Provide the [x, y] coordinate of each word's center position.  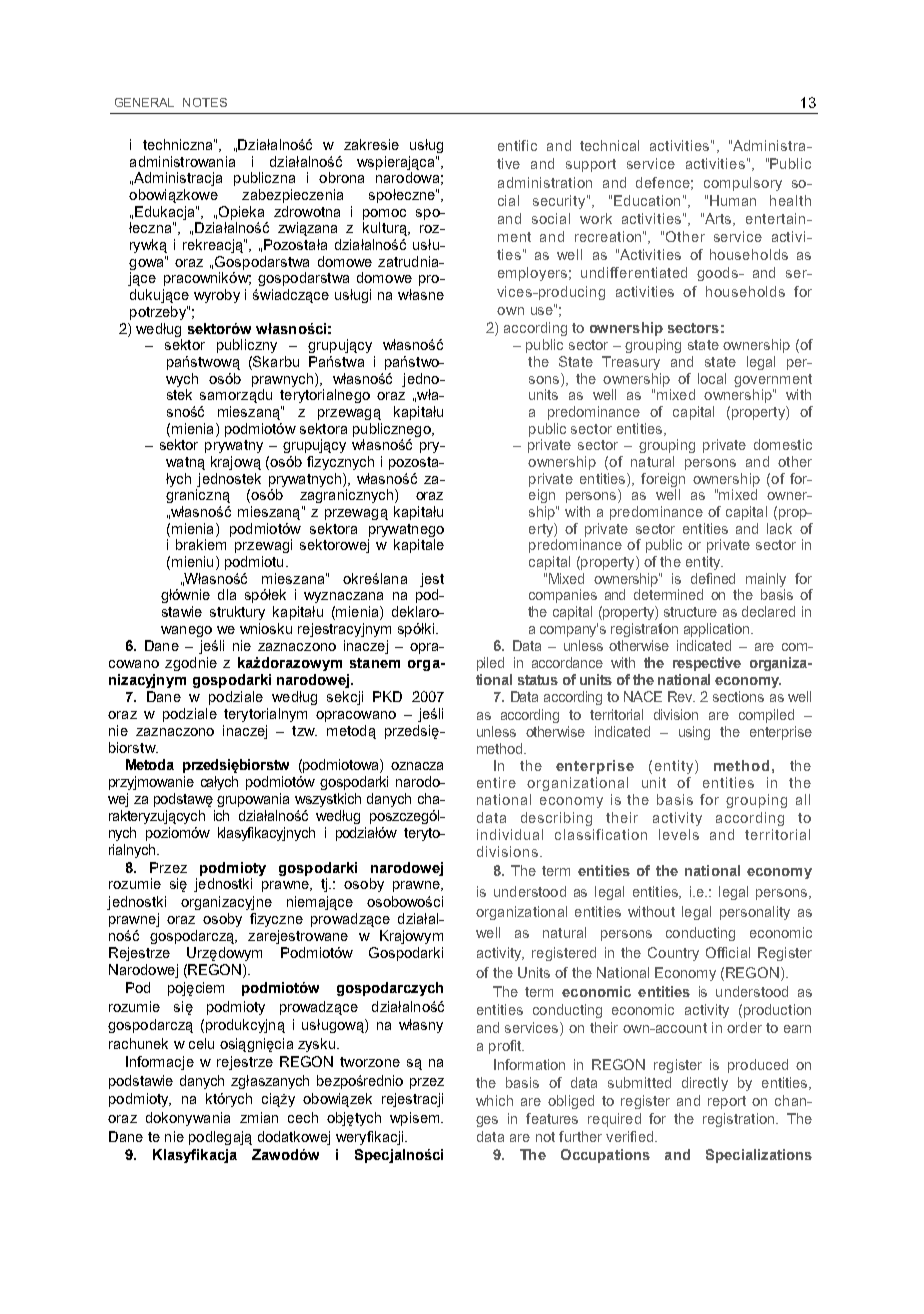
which [494, 1100]
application [718, 630]
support [591, 165]
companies [563, 596]
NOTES [205, 102]
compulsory [743, 184]
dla [227, 594]
